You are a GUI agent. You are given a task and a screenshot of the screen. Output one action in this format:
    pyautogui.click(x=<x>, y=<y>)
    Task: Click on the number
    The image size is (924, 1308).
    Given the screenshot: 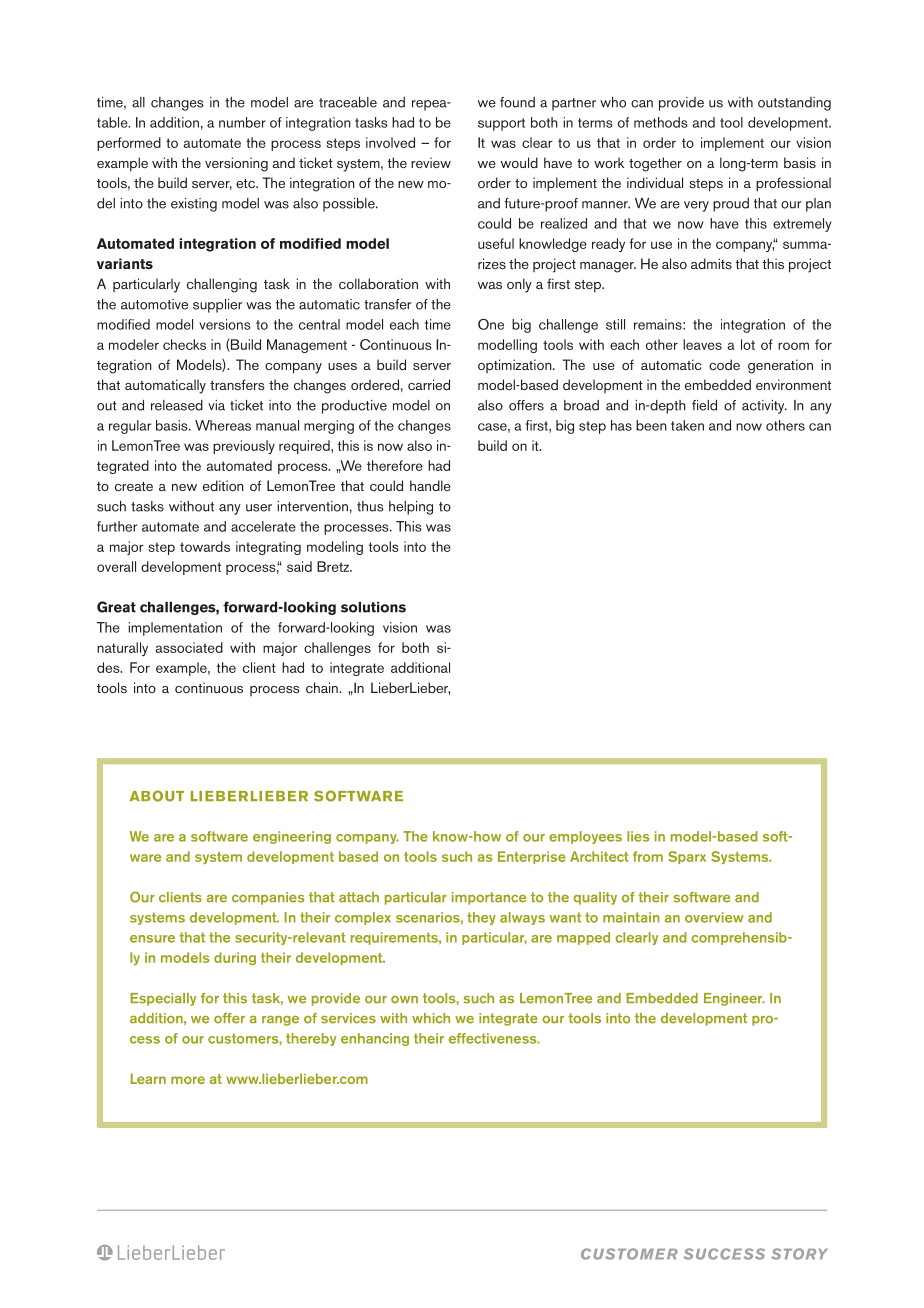 What is the action you would take?
    pyautogui.click(x=242, y=122)
